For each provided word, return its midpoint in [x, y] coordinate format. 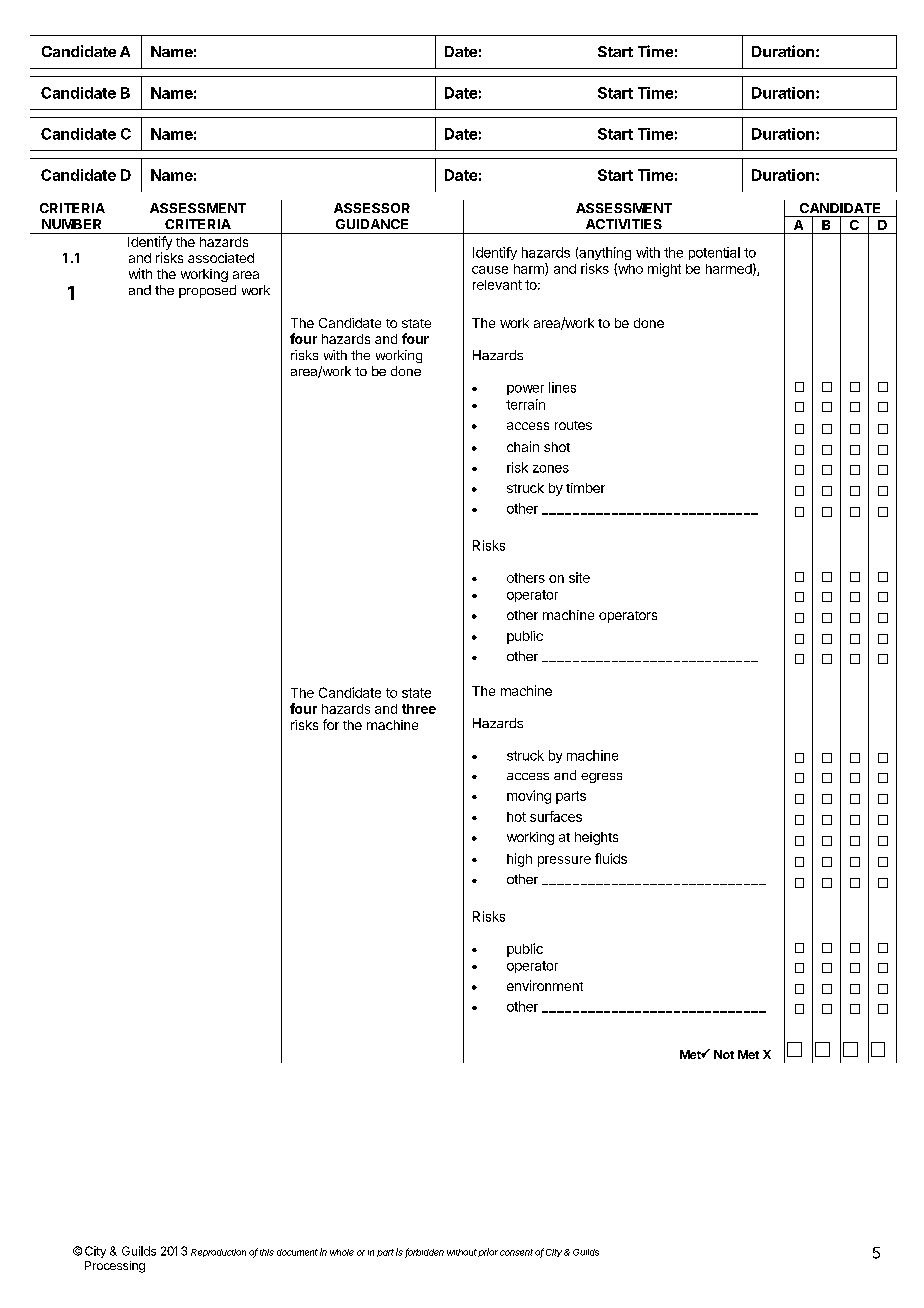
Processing [115, 1267]
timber [585, 488]
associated [221, 258]
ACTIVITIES [624, 224]
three [419, 709]
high [519, 860]
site [579, 577]
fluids [611, 858]
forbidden [424, 1253]
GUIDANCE [372, 224]
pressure [564, 861]
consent [516, 1252]
